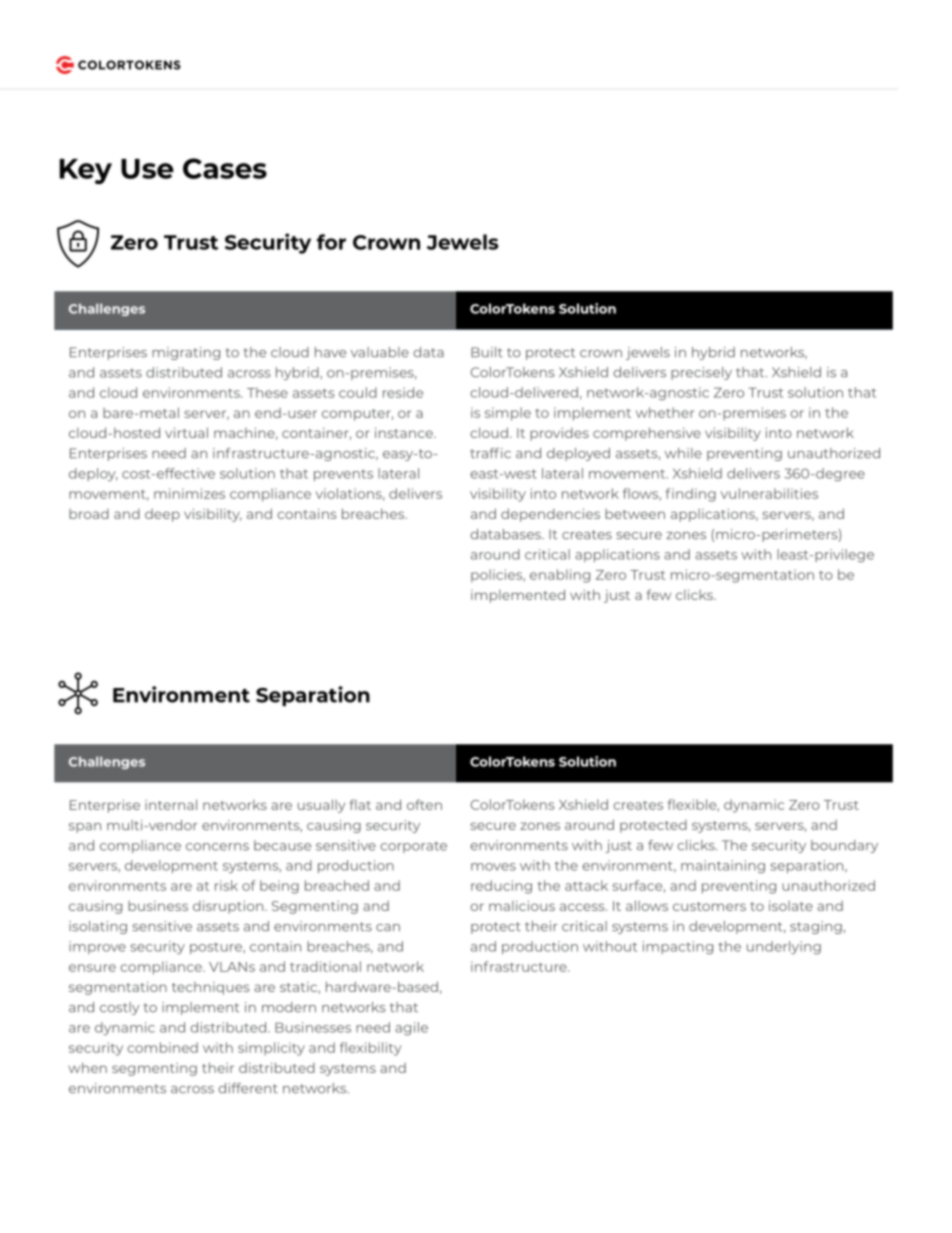 The image size is (952, 1233). I want to click on moves, so click(493, 867).
